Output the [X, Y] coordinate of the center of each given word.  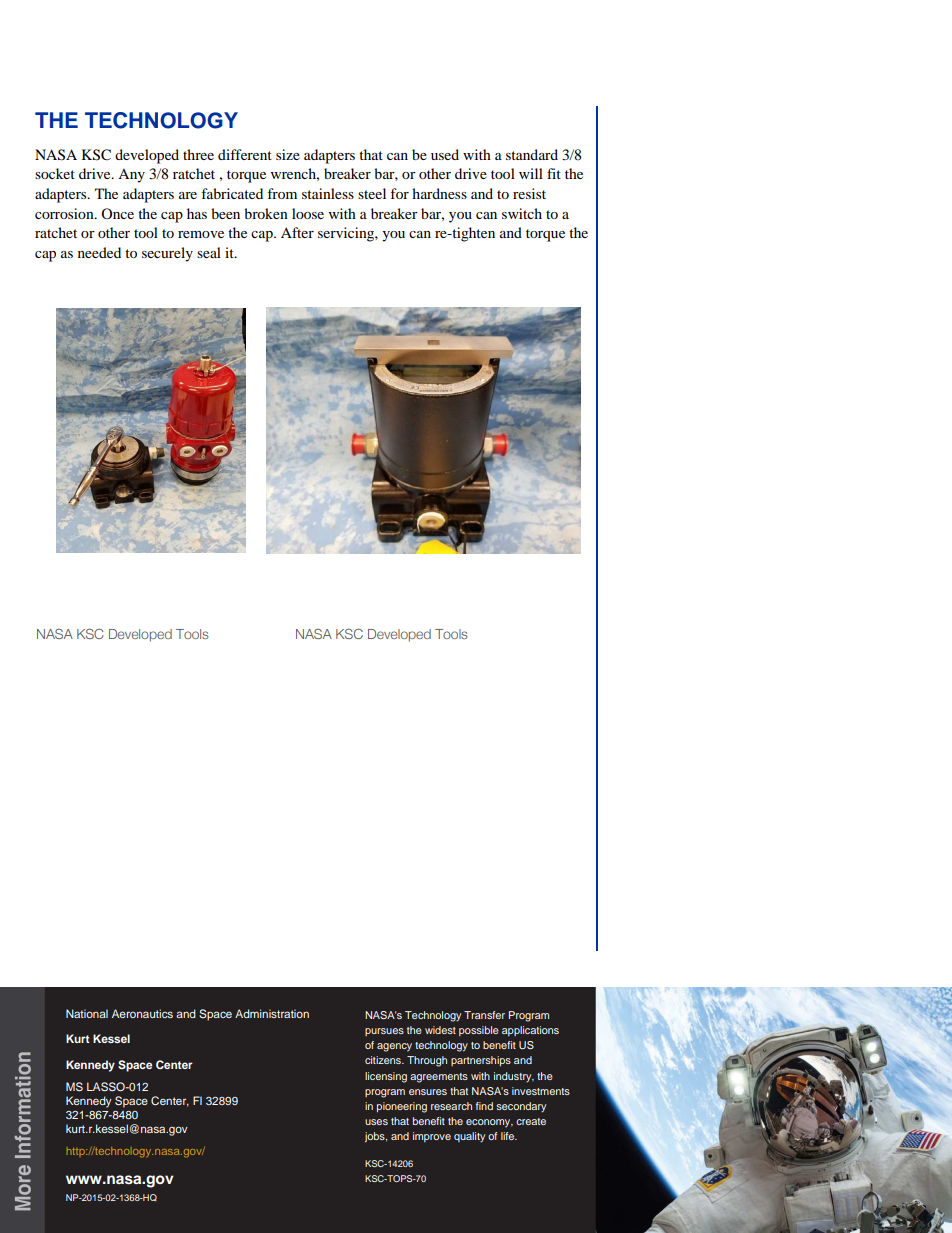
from [282, 193]
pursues [384, 1032]
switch [522, 213]
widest [440, 1030]
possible [479, 1031]
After [297, 232]
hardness [439, 193]
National [87, 1013]
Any [131, 176]
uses [376, 1122]
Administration [272, 1013]
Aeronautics [142, 1013]
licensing [386, 1077]
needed [99, 252]
